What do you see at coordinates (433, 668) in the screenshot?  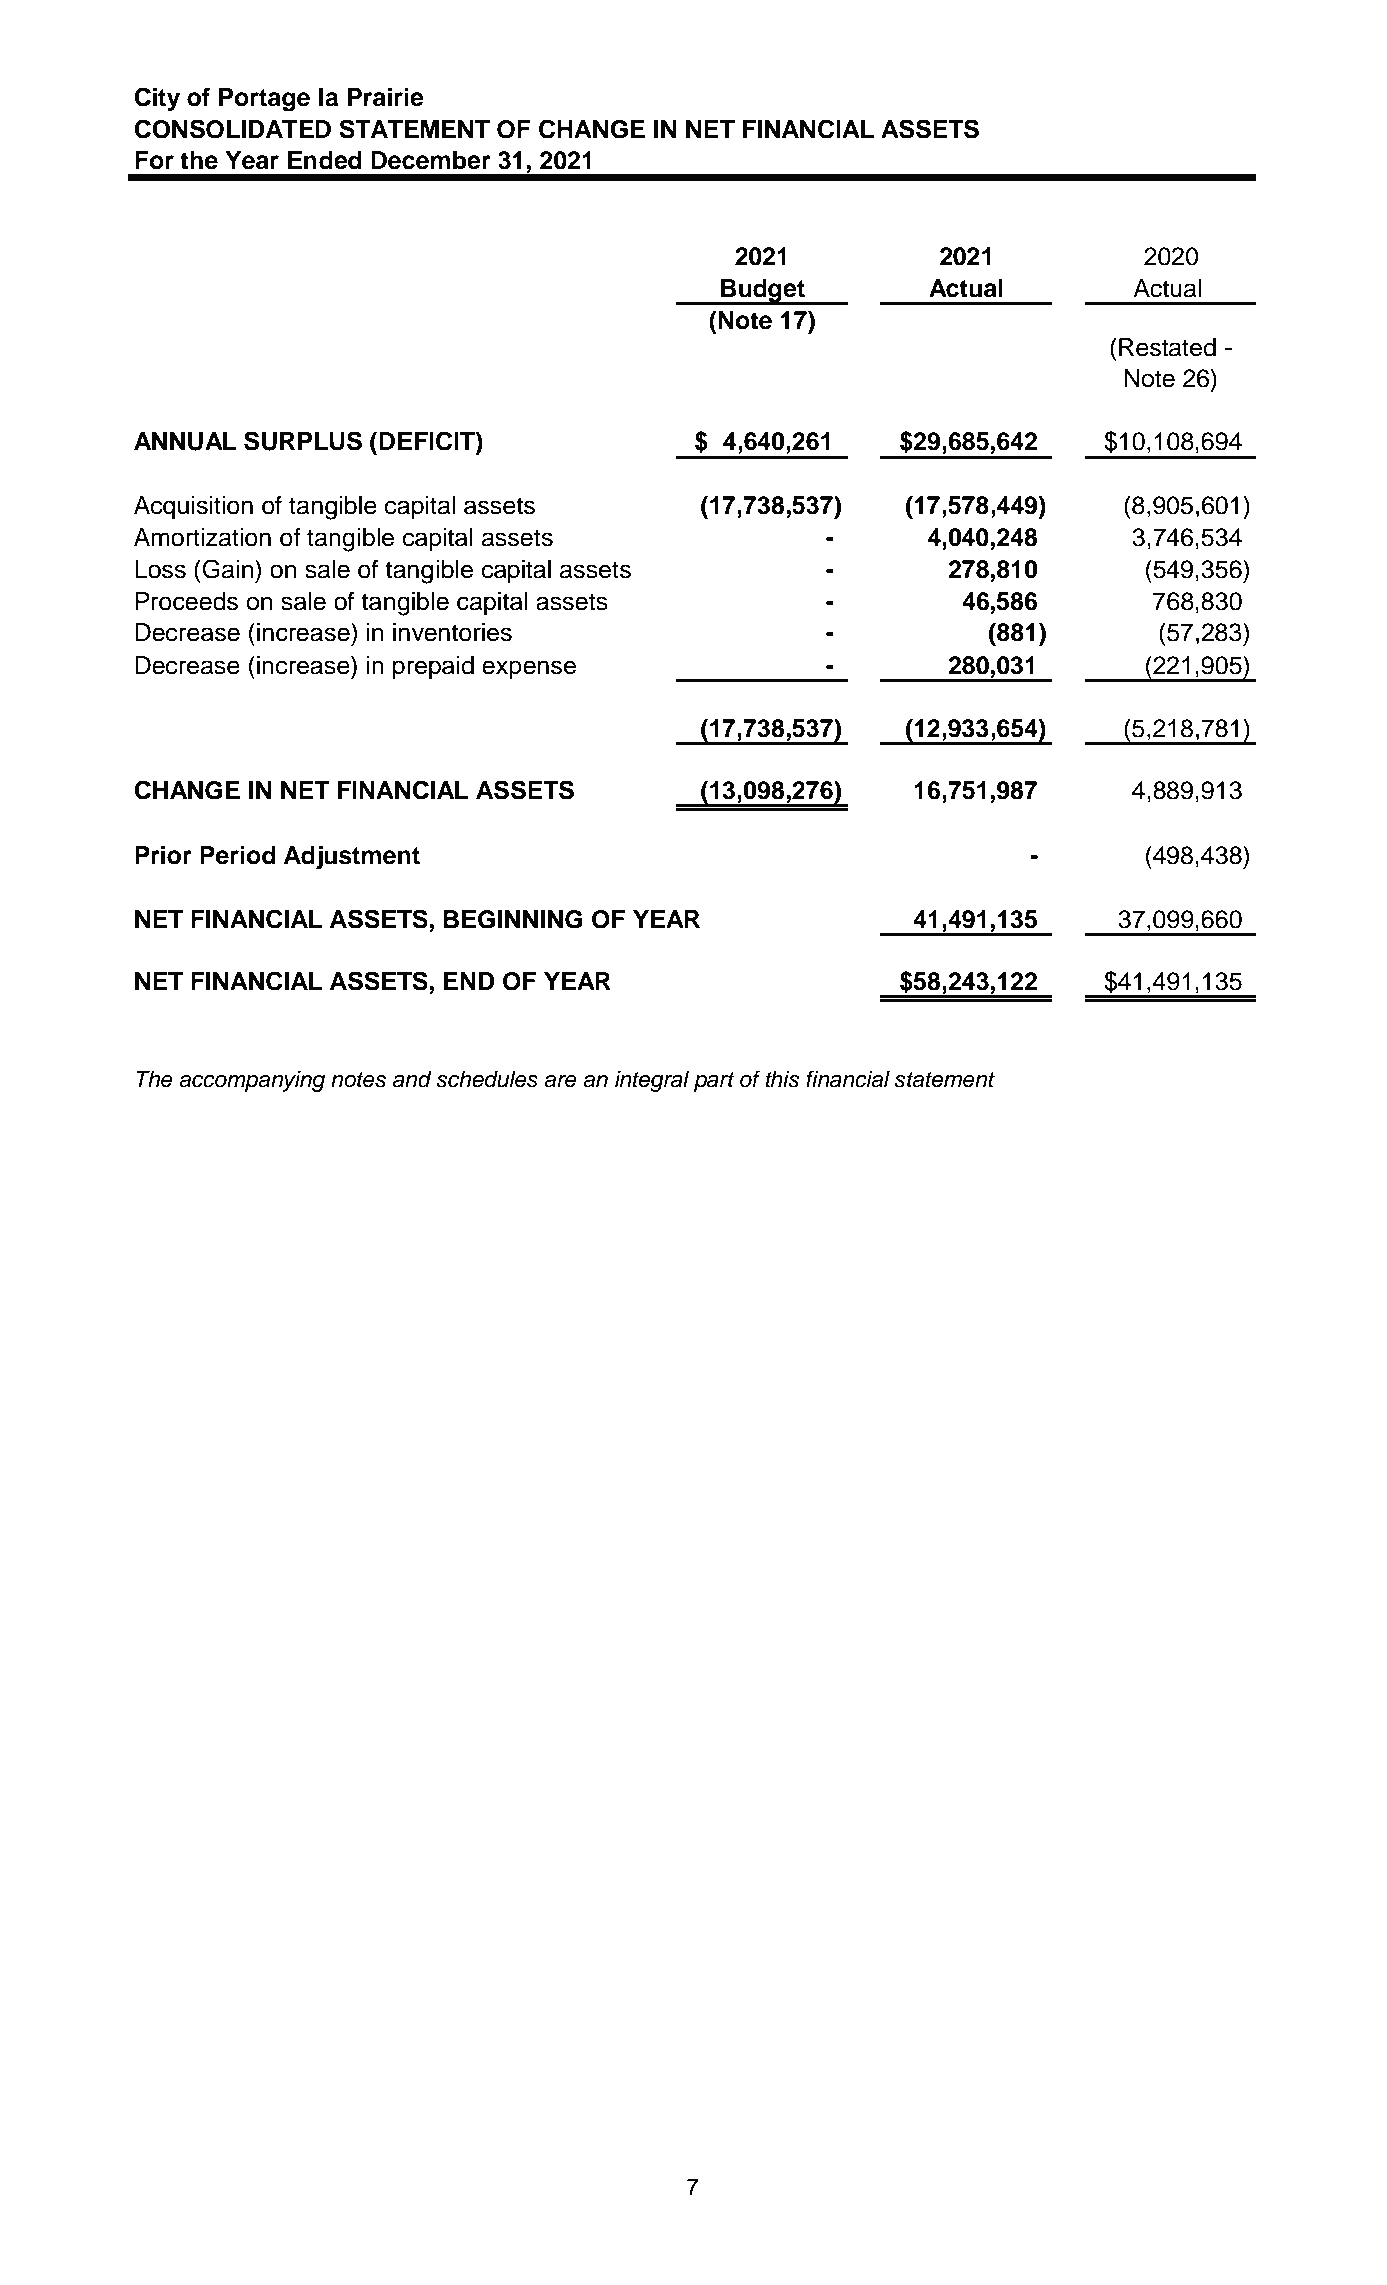 I see `prepaid` at bounding box center [433, 668].
